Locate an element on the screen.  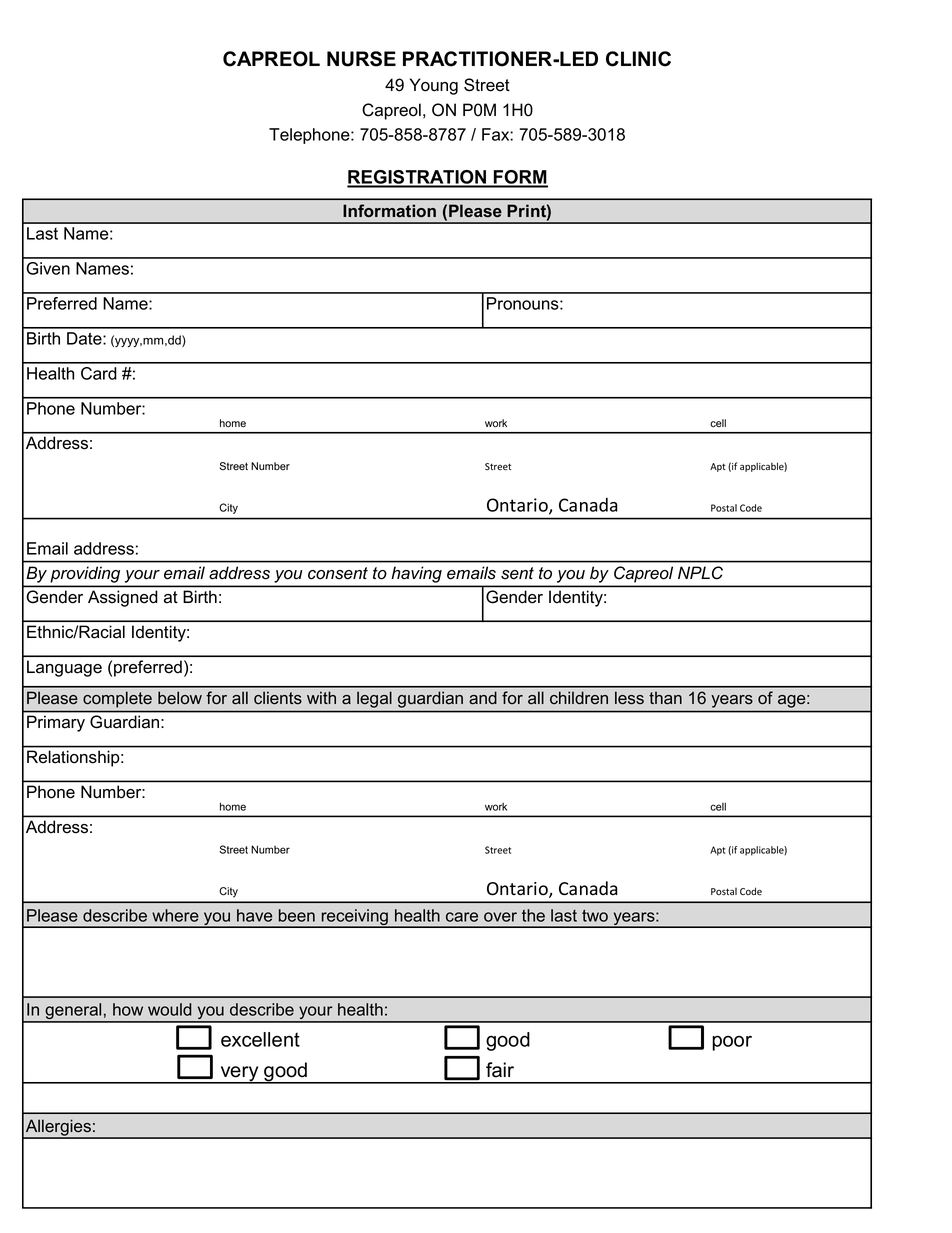
less is located at coordinates (629, 698).
